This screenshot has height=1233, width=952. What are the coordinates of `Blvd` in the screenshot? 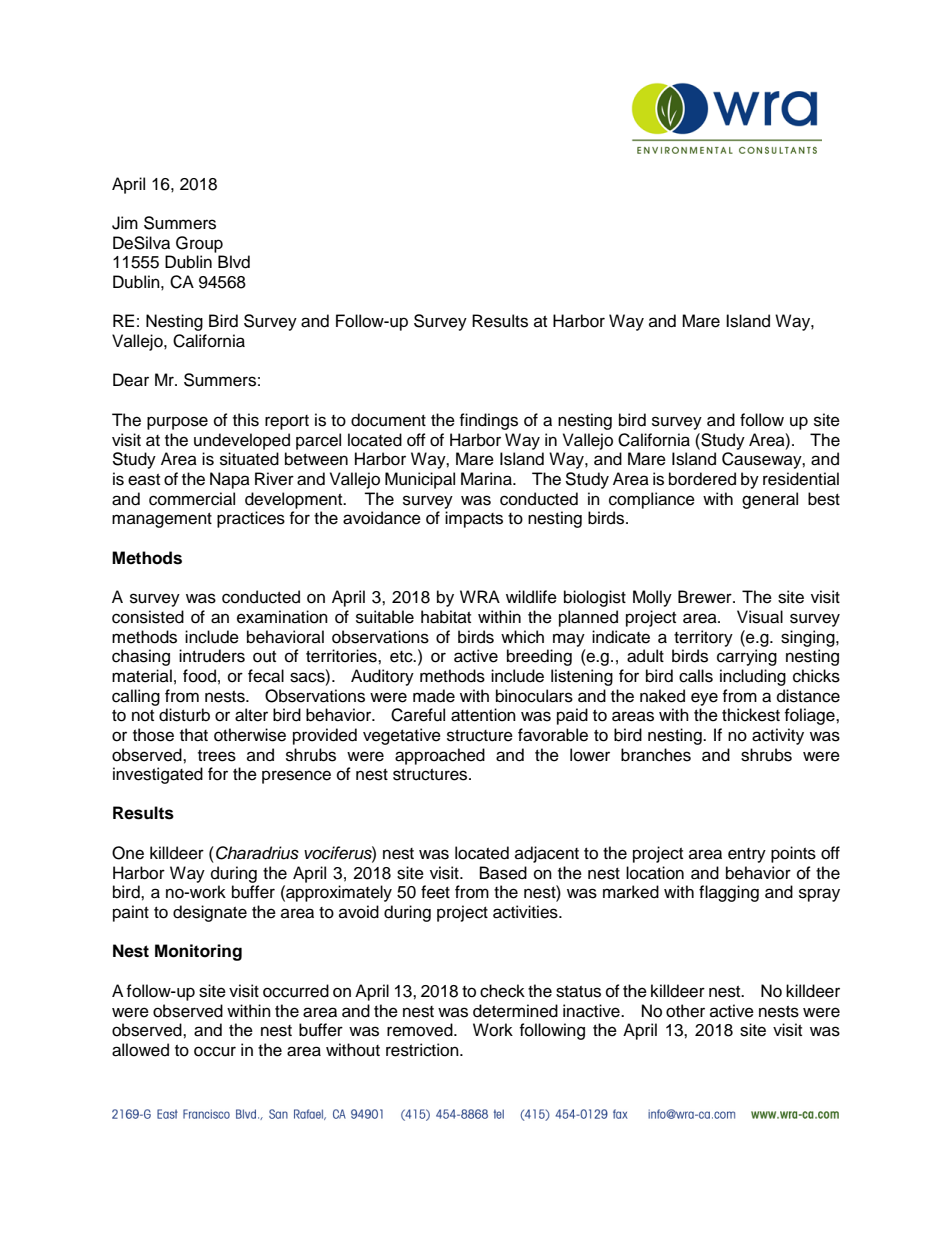 It's located at (234, 262).
